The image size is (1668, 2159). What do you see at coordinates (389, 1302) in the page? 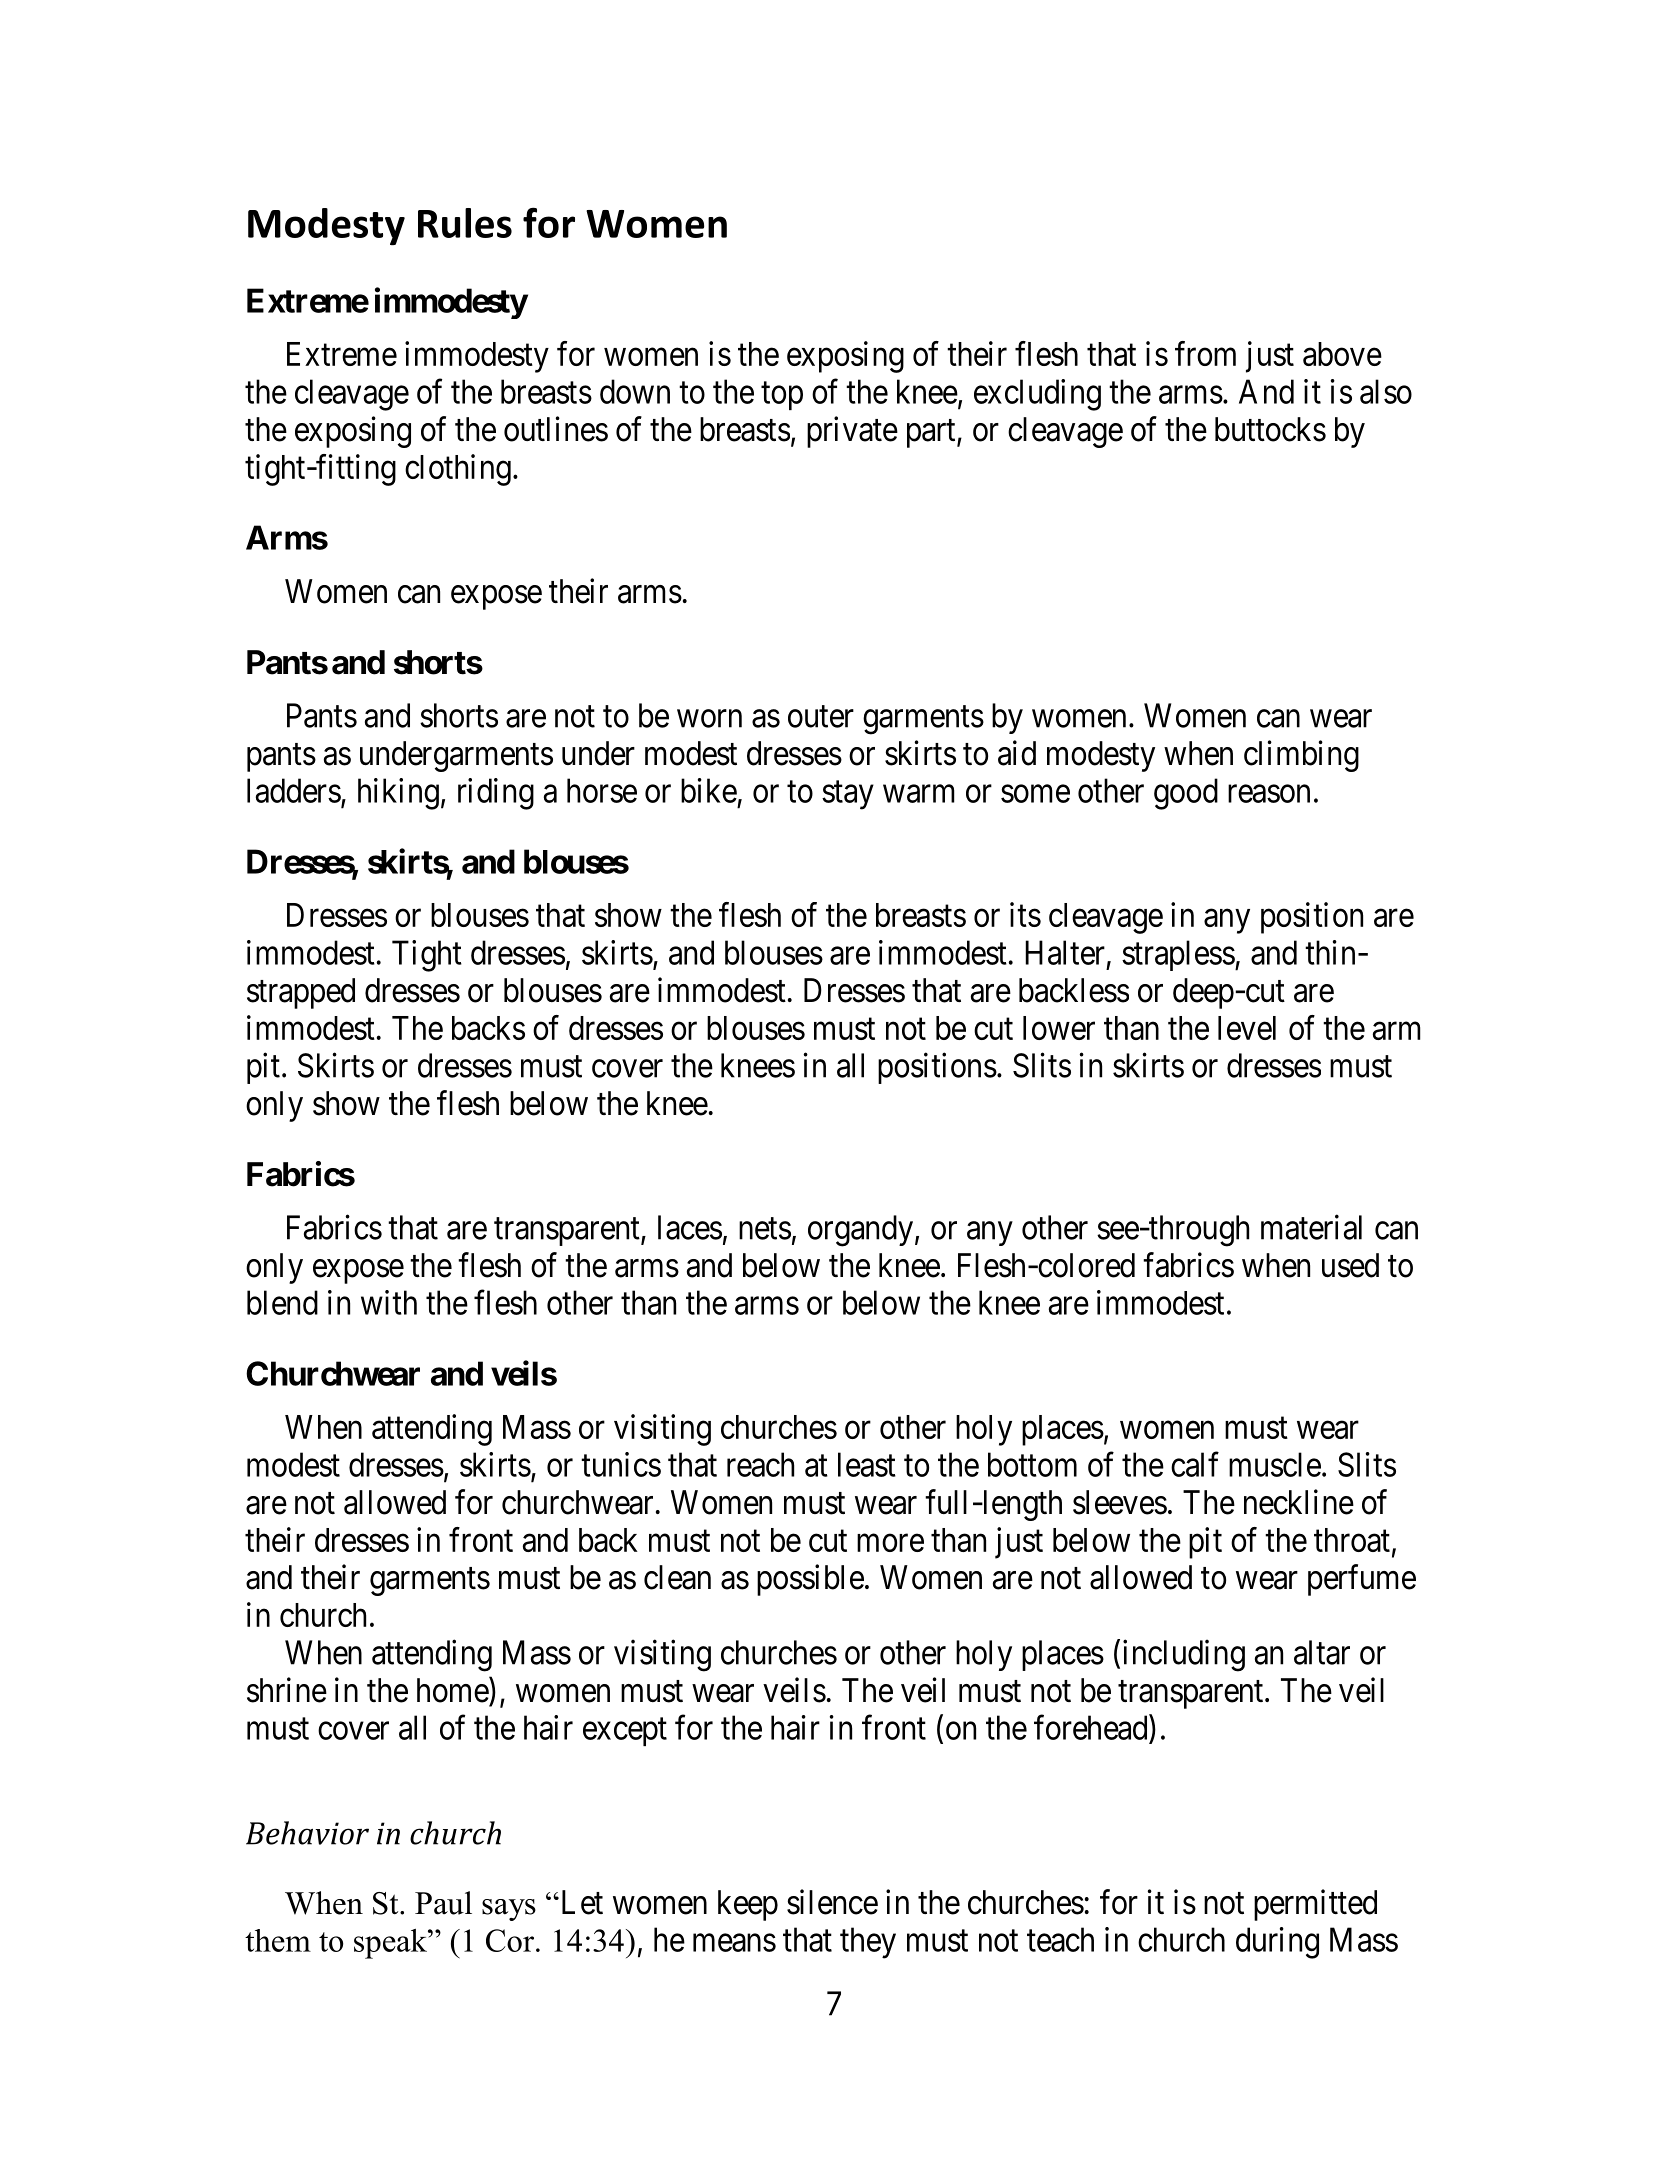
I see `with` at bounding box center [389, 1302].
